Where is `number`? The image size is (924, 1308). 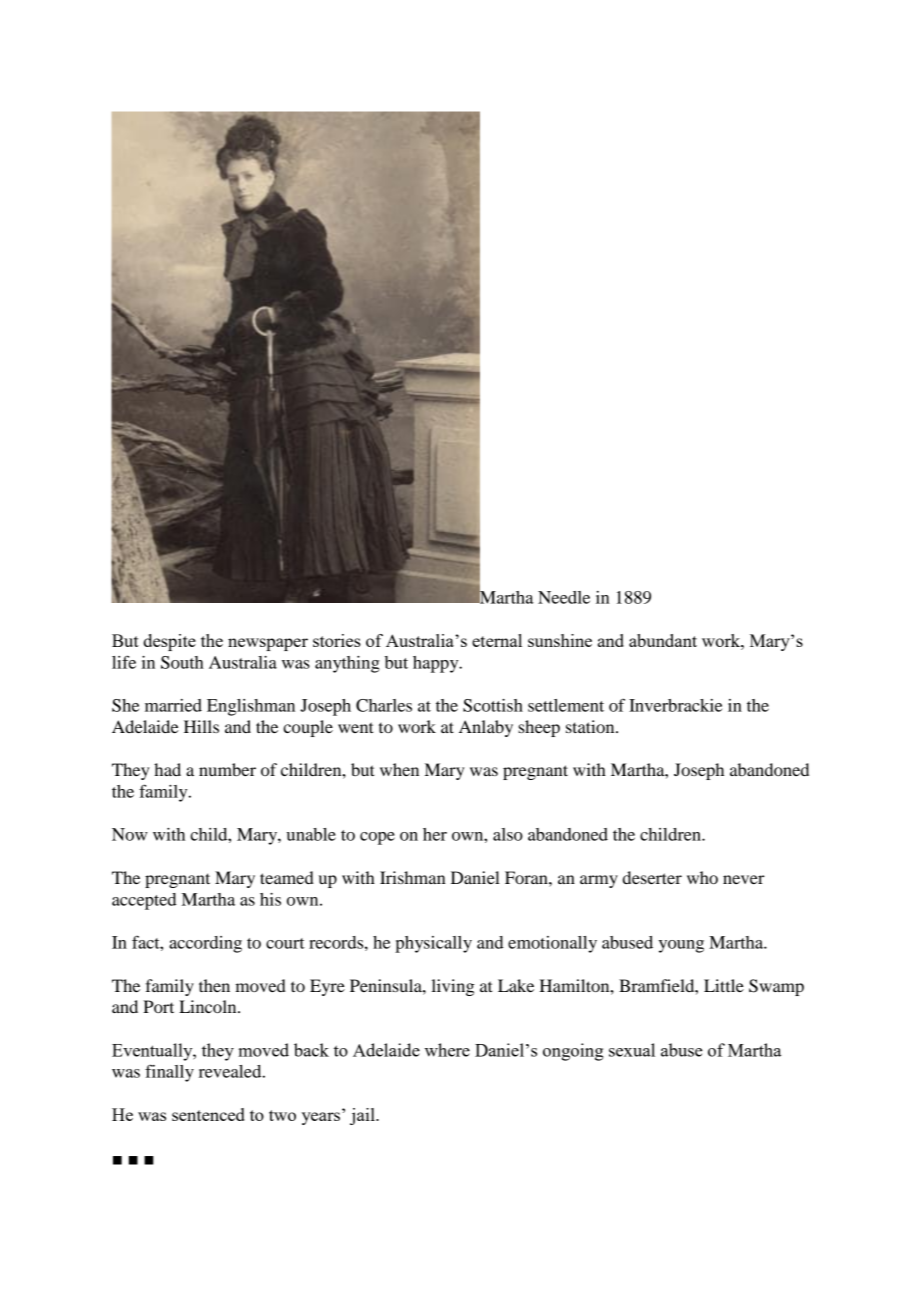 number is located at coordinates (227, 769).
